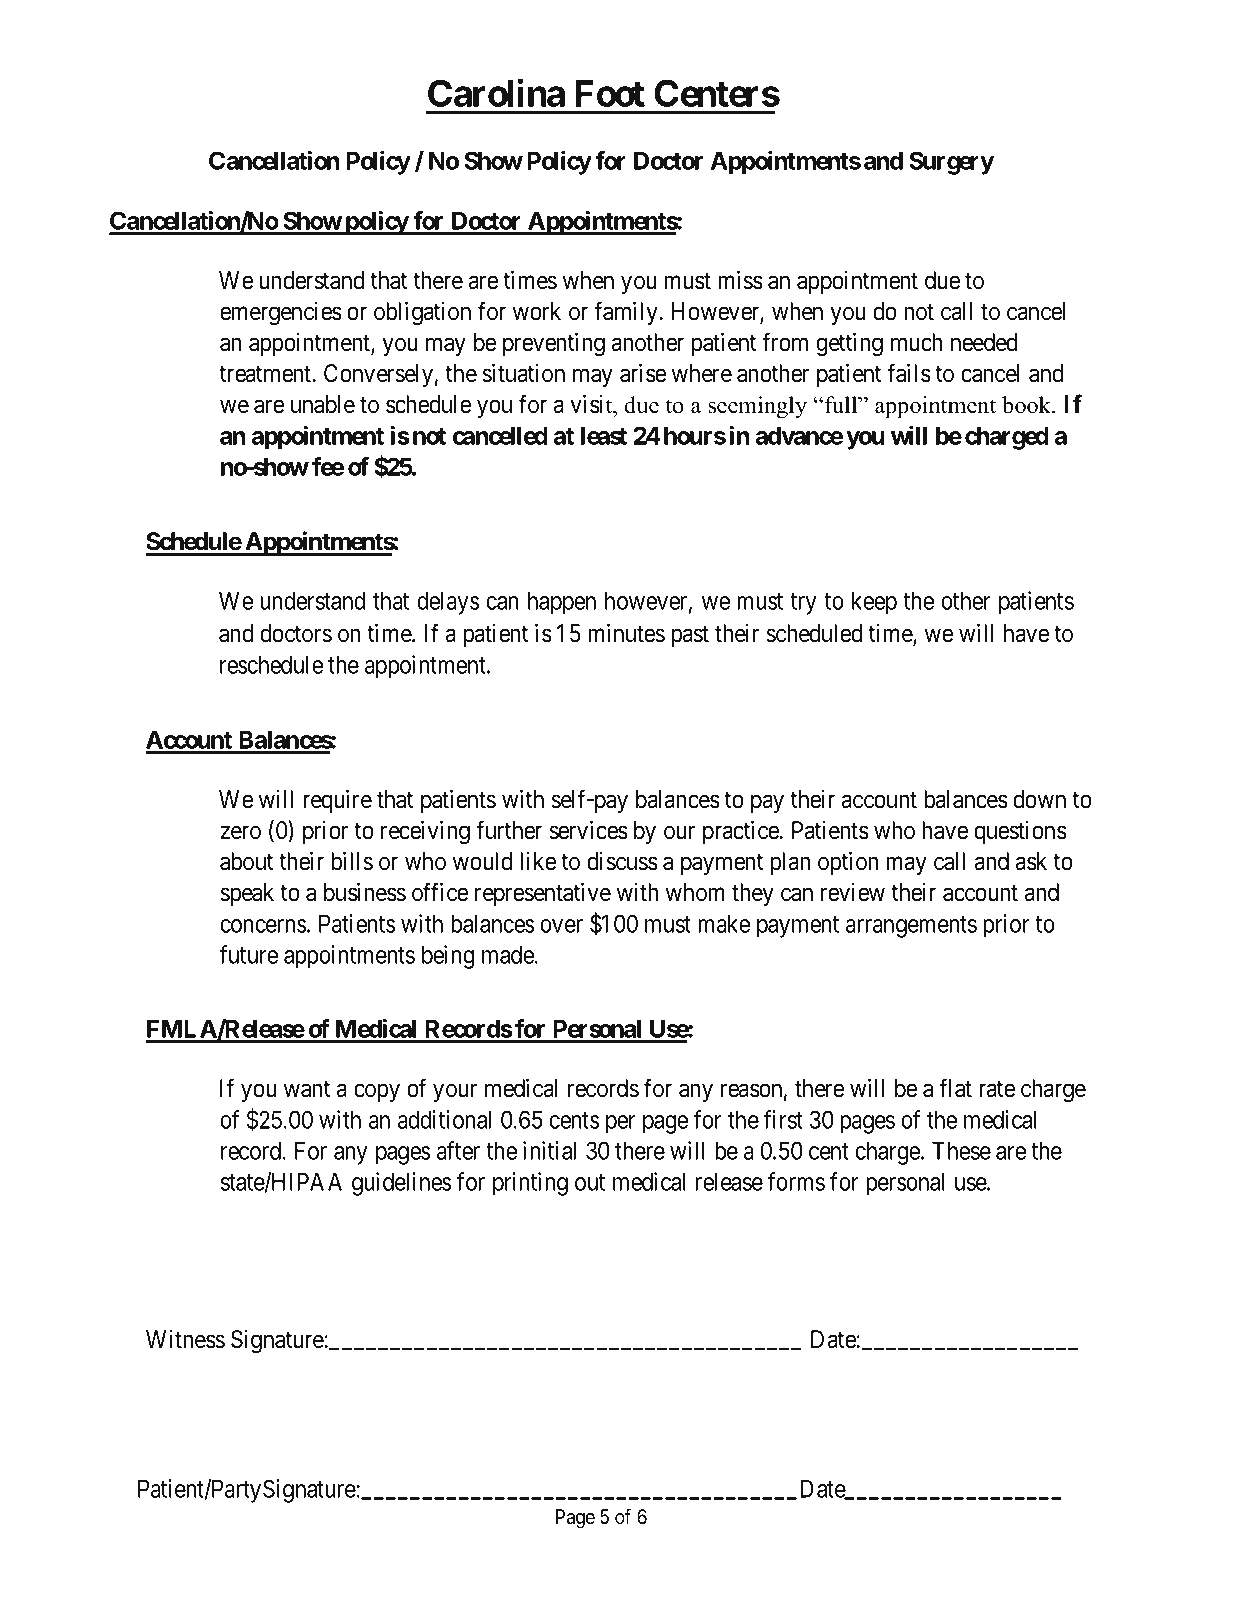 The image size is (1239, 1603). Describe the element at coordinates (323, 404) in the image. I see `unable` at that location.
